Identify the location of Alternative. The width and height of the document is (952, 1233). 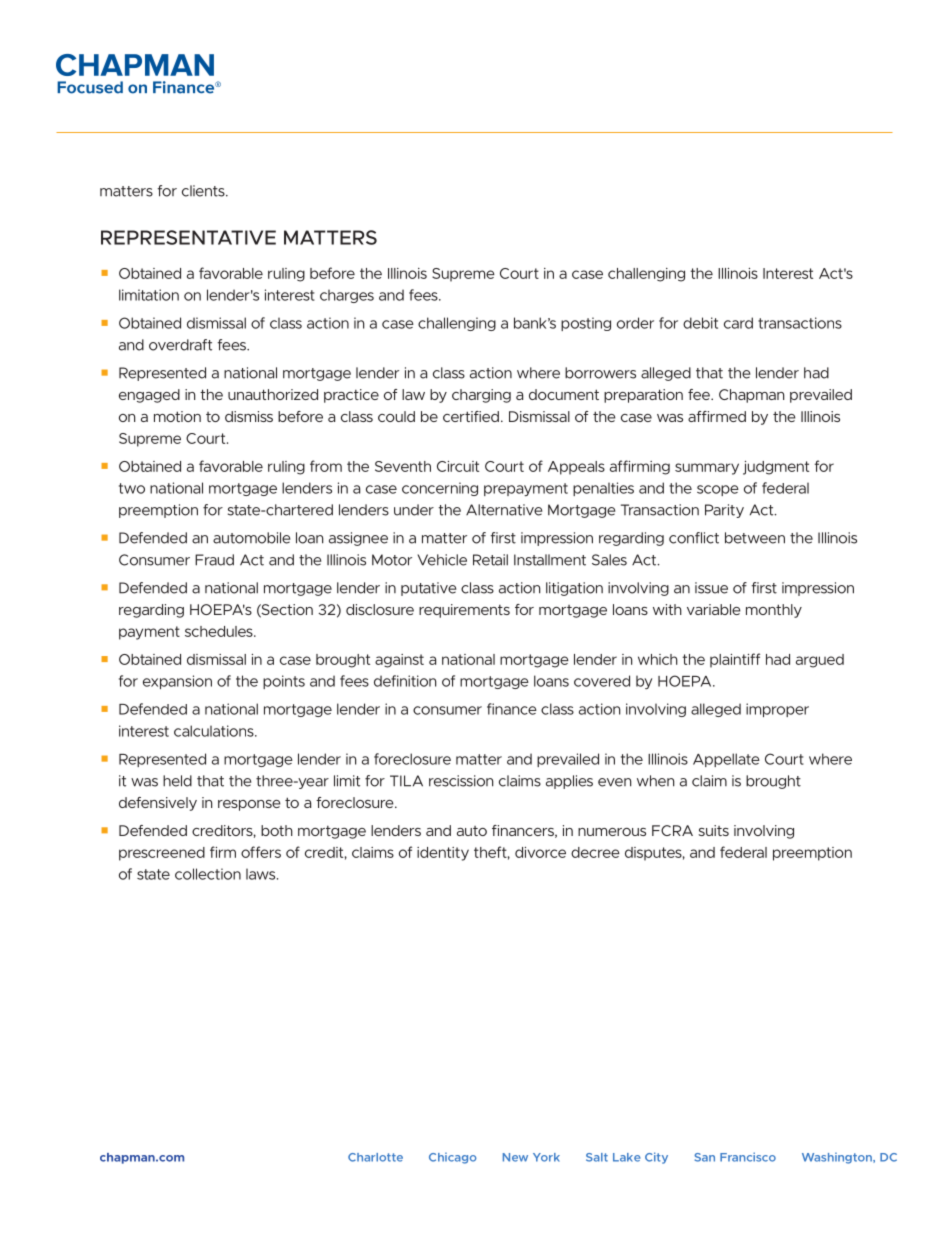
(504, 510).
